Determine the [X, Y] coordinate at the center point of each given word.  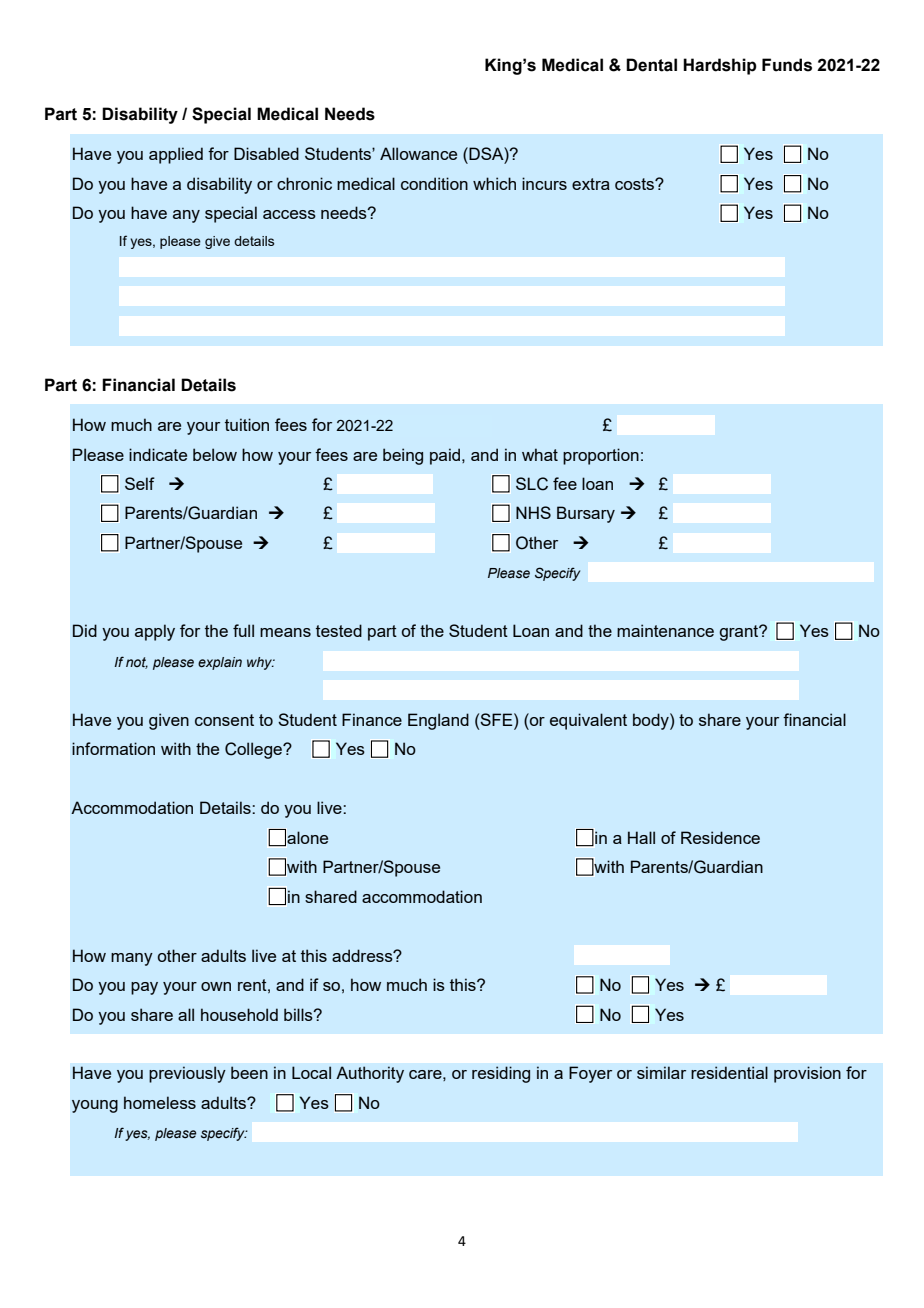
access [289, 214]
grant [740, 633]
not [137, 663]
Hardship [720, 66]
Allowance [418, 153]
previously [187, 1074]
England [438, 721]
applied [176, 155]
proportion [601, 456]
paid [446, 456]
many [132, 959]
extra [591, 184]
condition [434, 183]
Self [140, 483]
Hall [641, 837]
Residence [720, 837]
